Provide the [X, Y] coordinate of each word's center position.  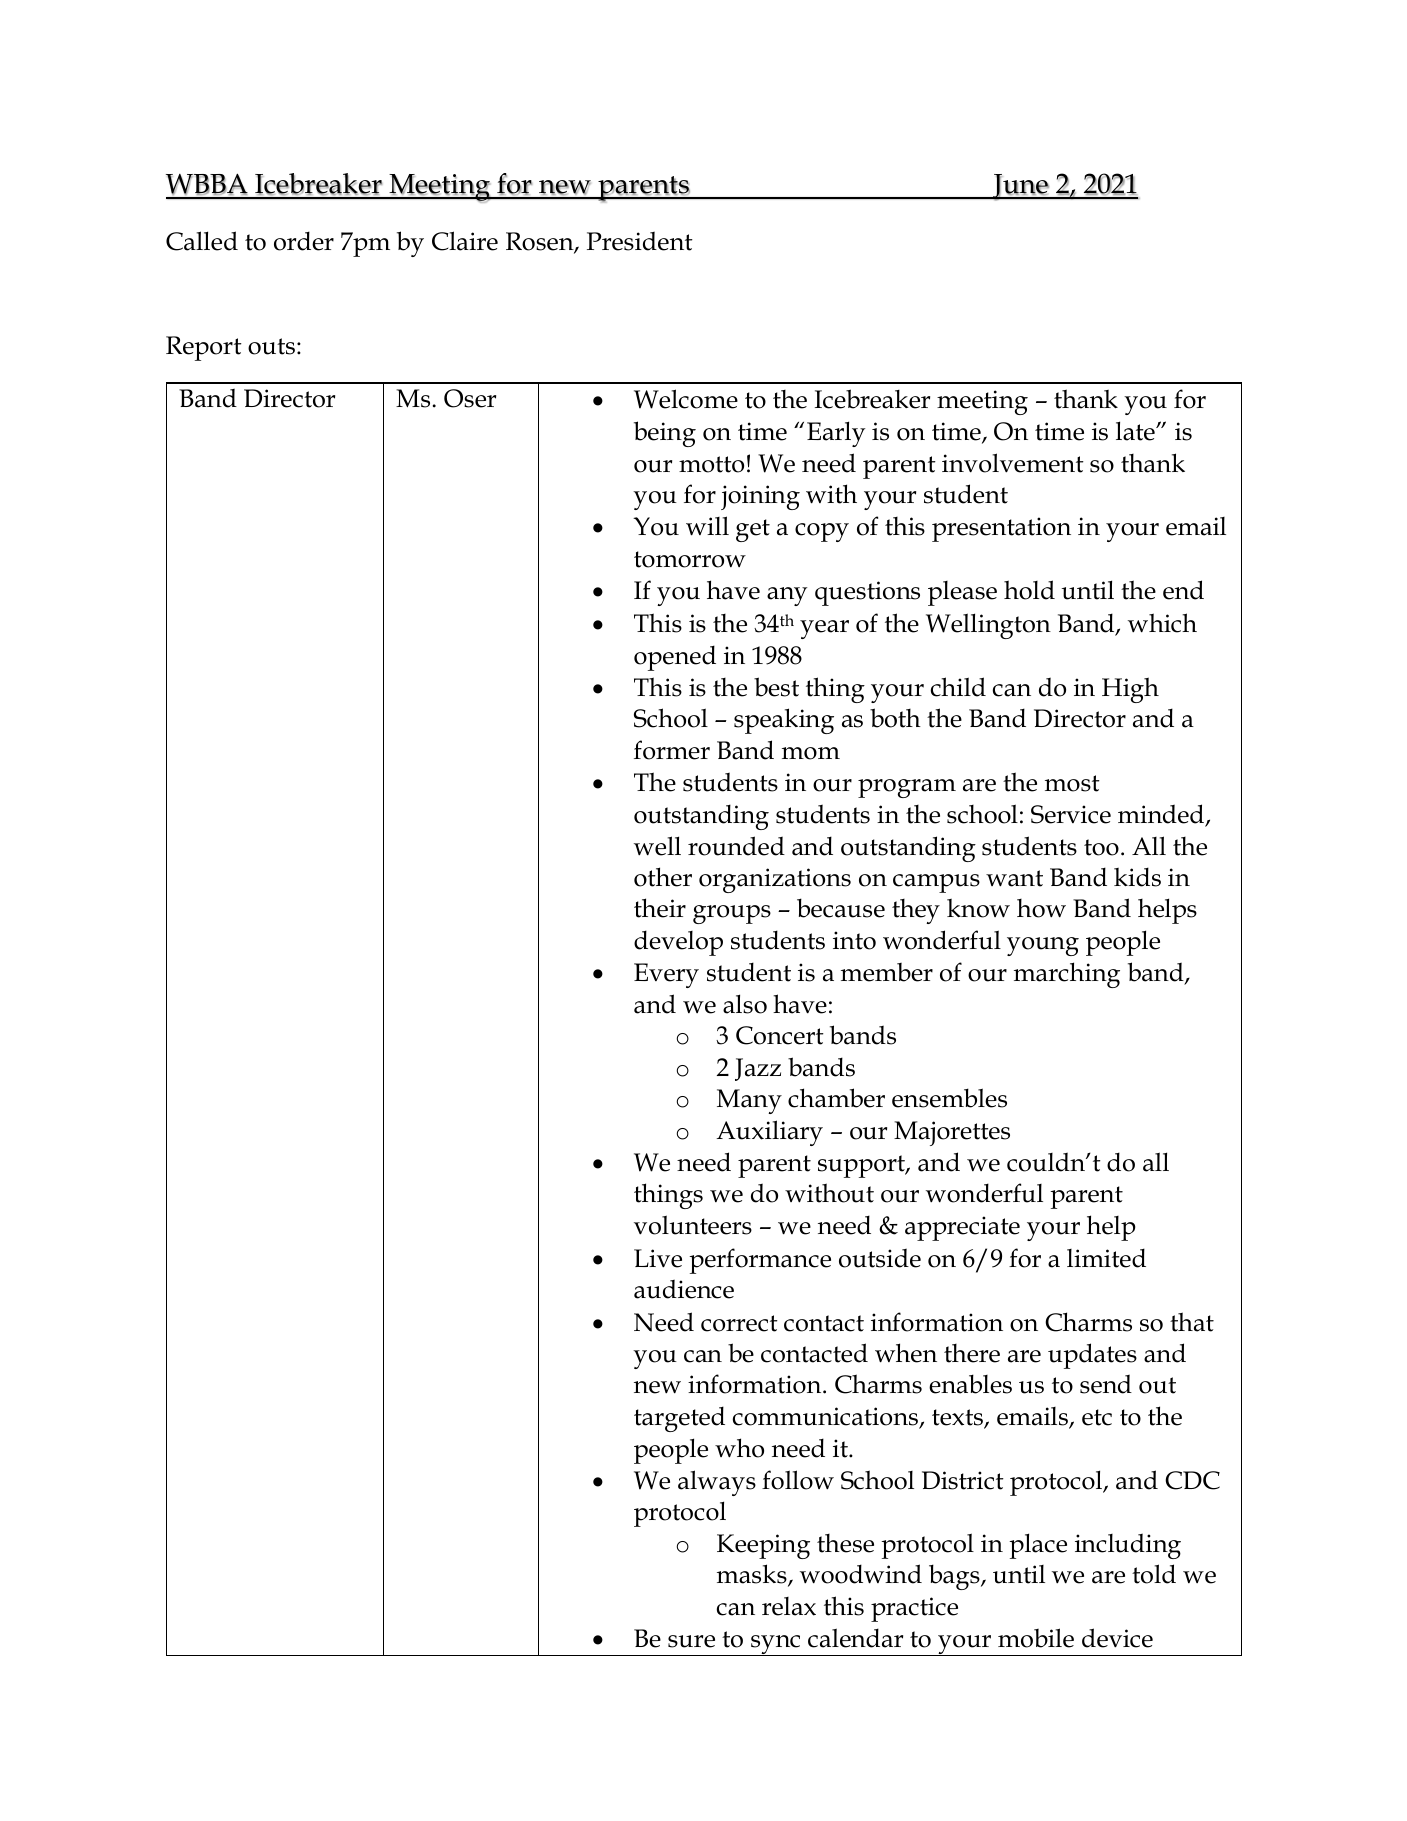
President [640, 241]
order [304, 241]
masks [753, 1575]
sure [691, 1641]
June [1020, 187]
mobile [1036, 1638]
